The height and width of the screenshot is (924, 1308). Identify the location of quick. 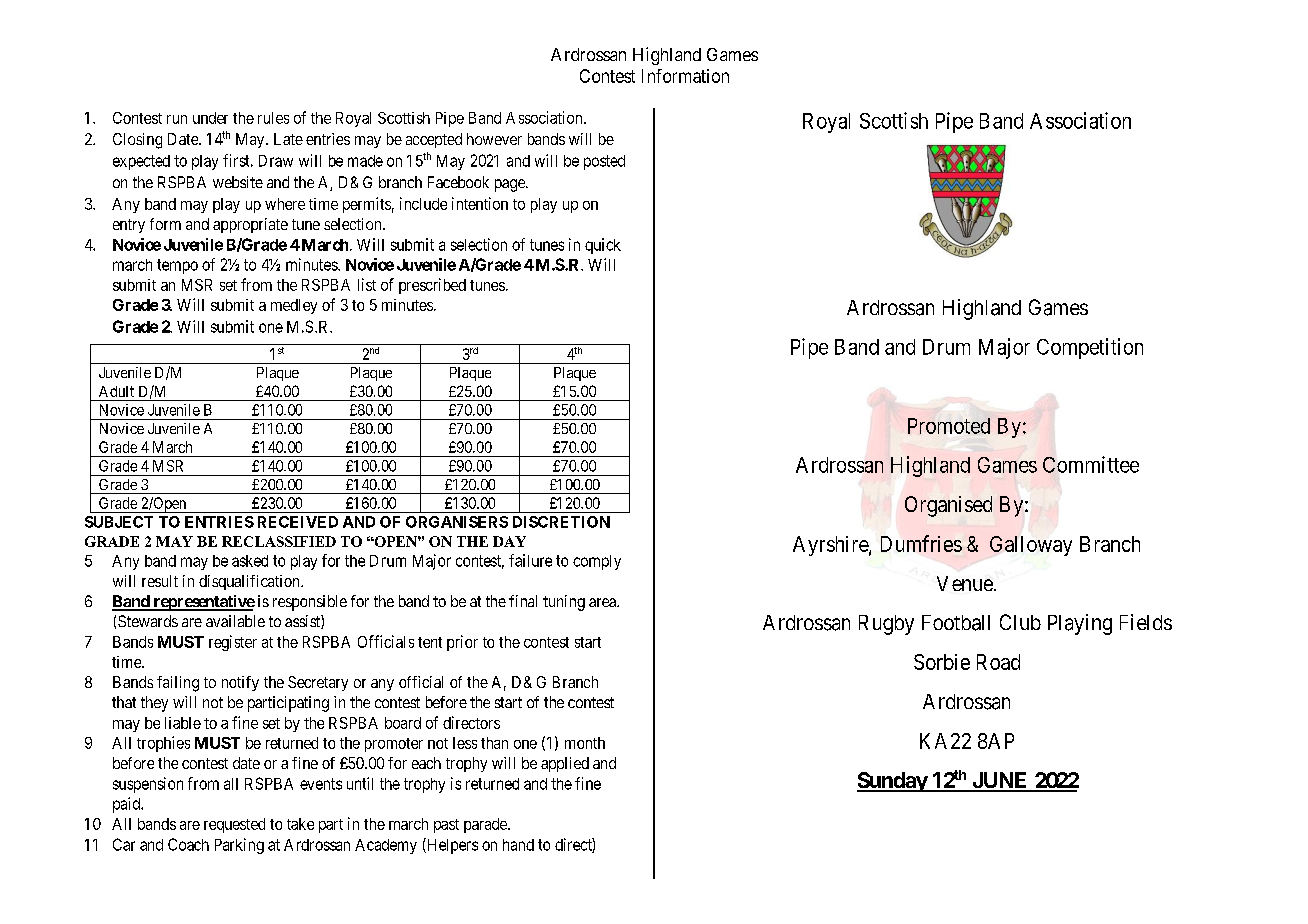
(603, 246).
